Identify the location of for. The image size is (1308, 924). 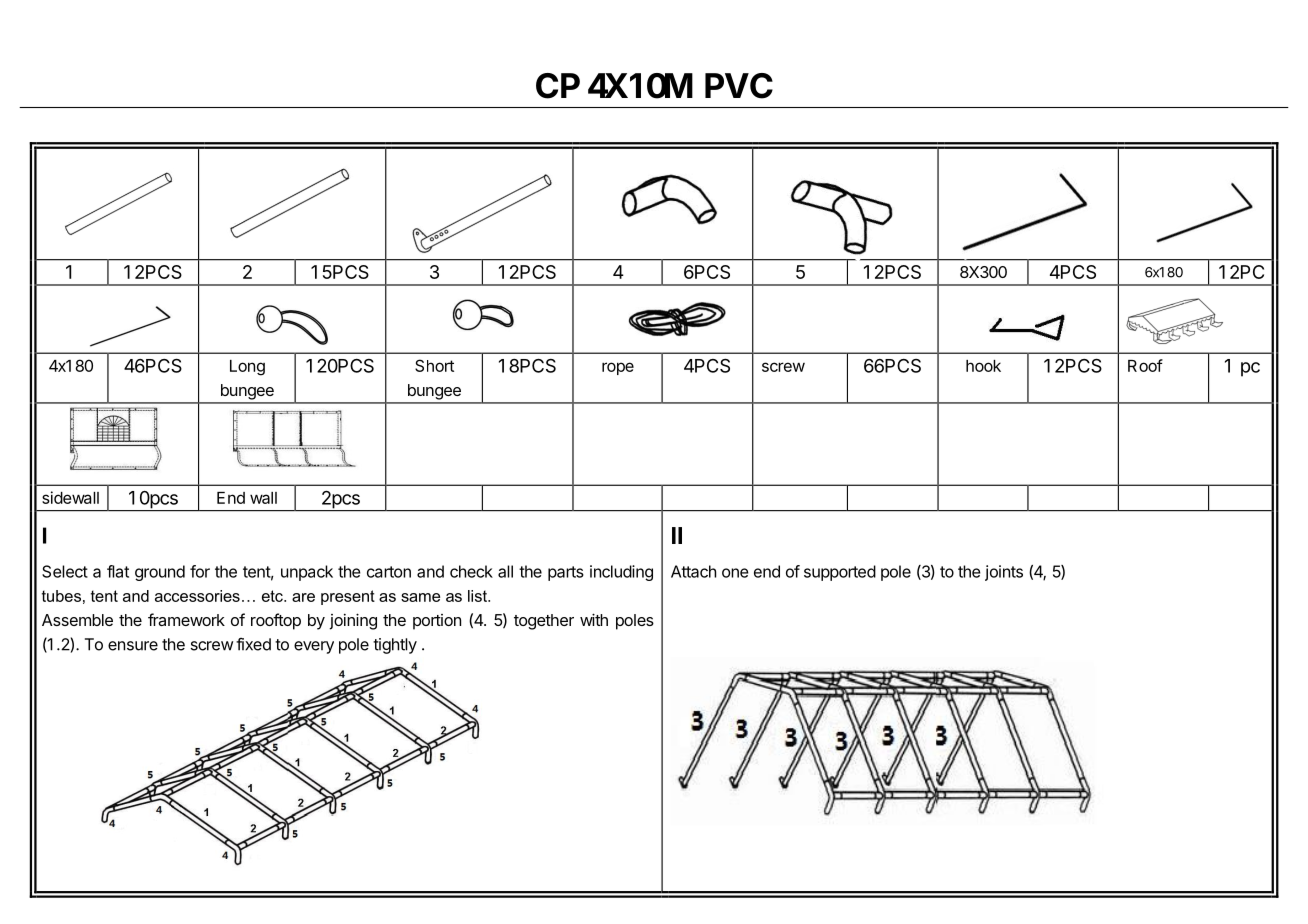
(200, 571).
